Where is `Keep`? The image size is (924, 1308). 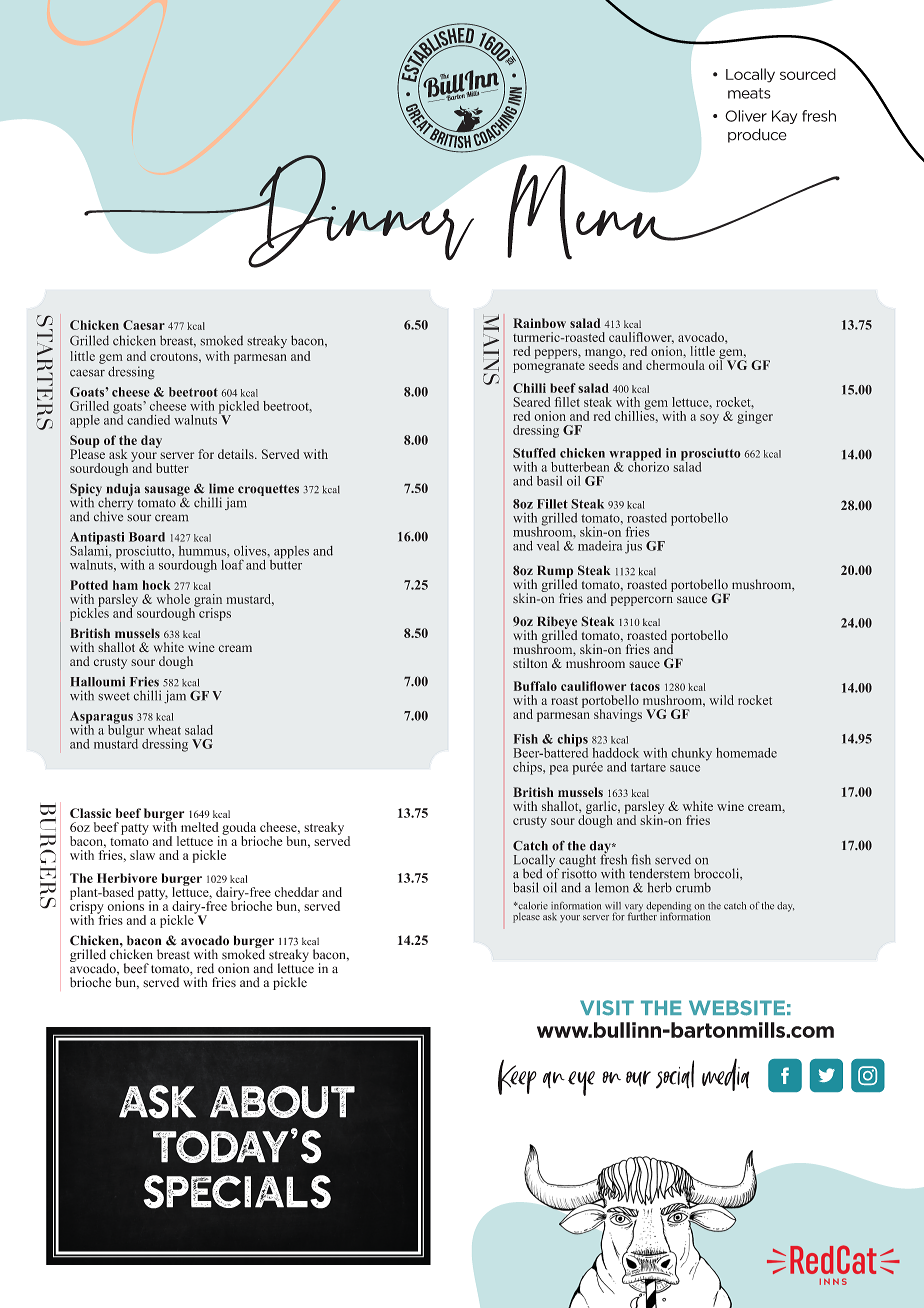 Keep is located at coordinates (517, 1077).
